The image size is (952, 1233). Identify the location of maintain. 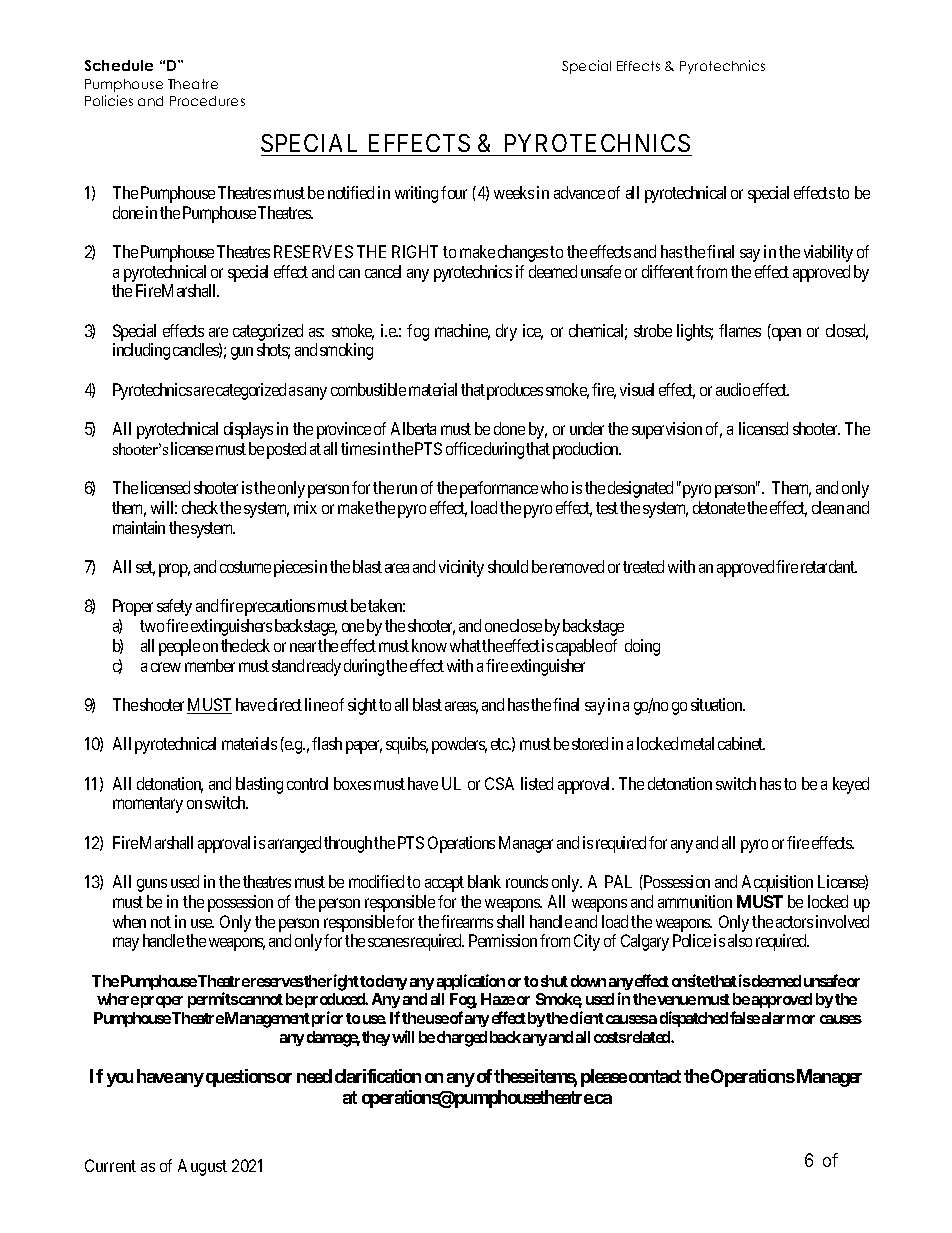
(139, 527).
